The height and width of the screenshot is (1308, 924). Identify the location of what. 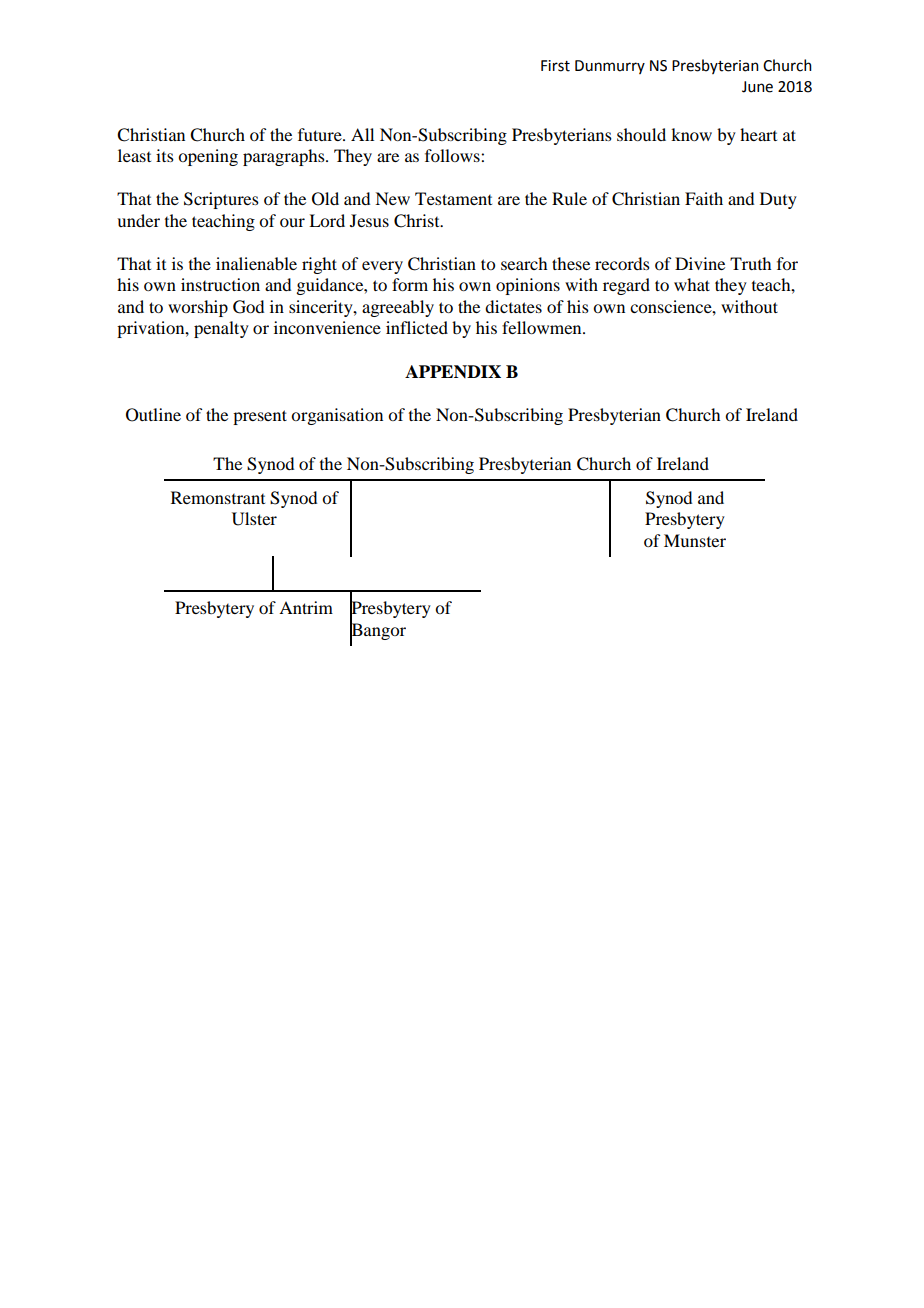
(692, 284).
